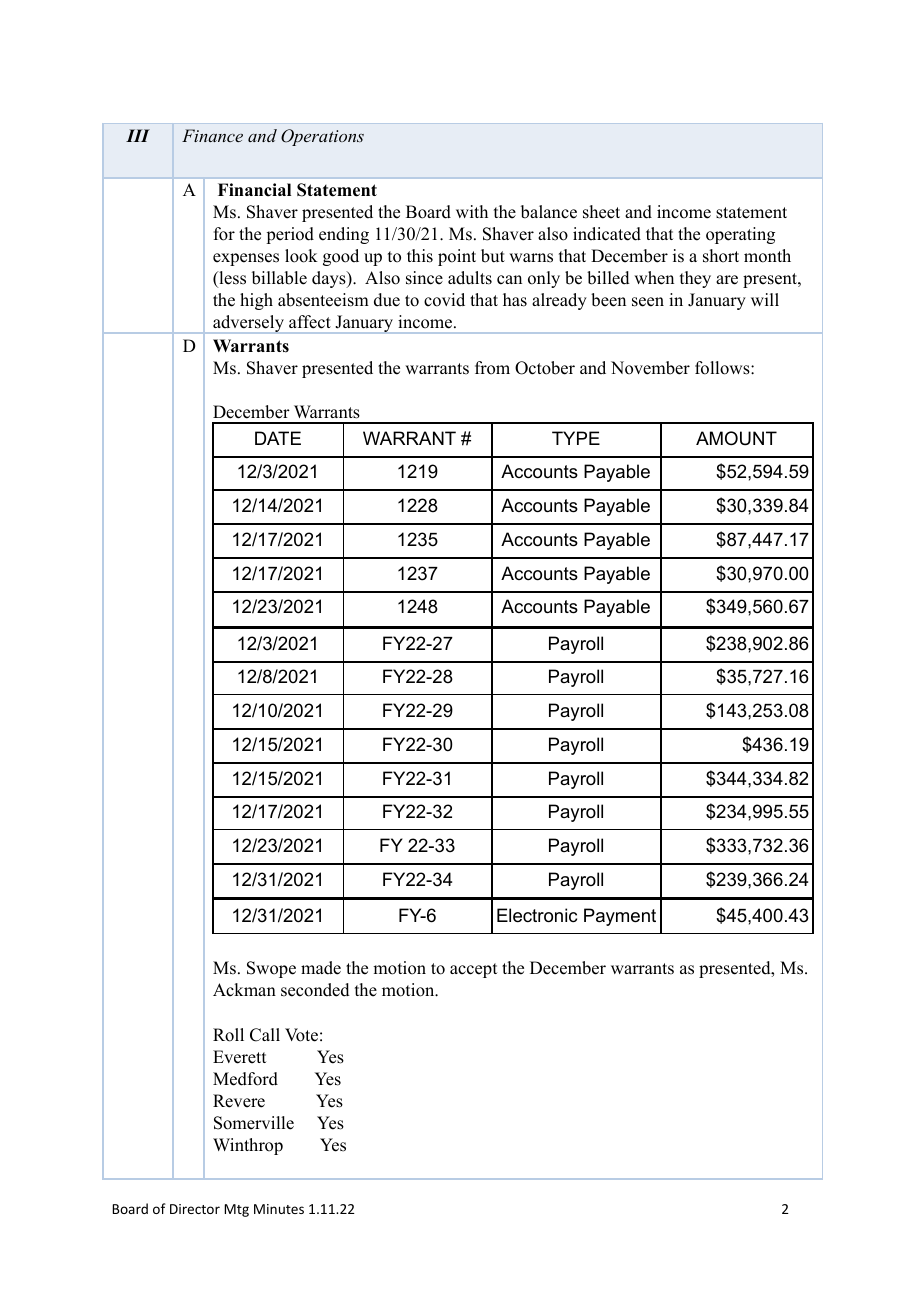 This screenshot has width=924, height=1307. What do you see at coordinates (620, 917) in the screenshot?
I see `Payment` at bounding box center [620, 917].
